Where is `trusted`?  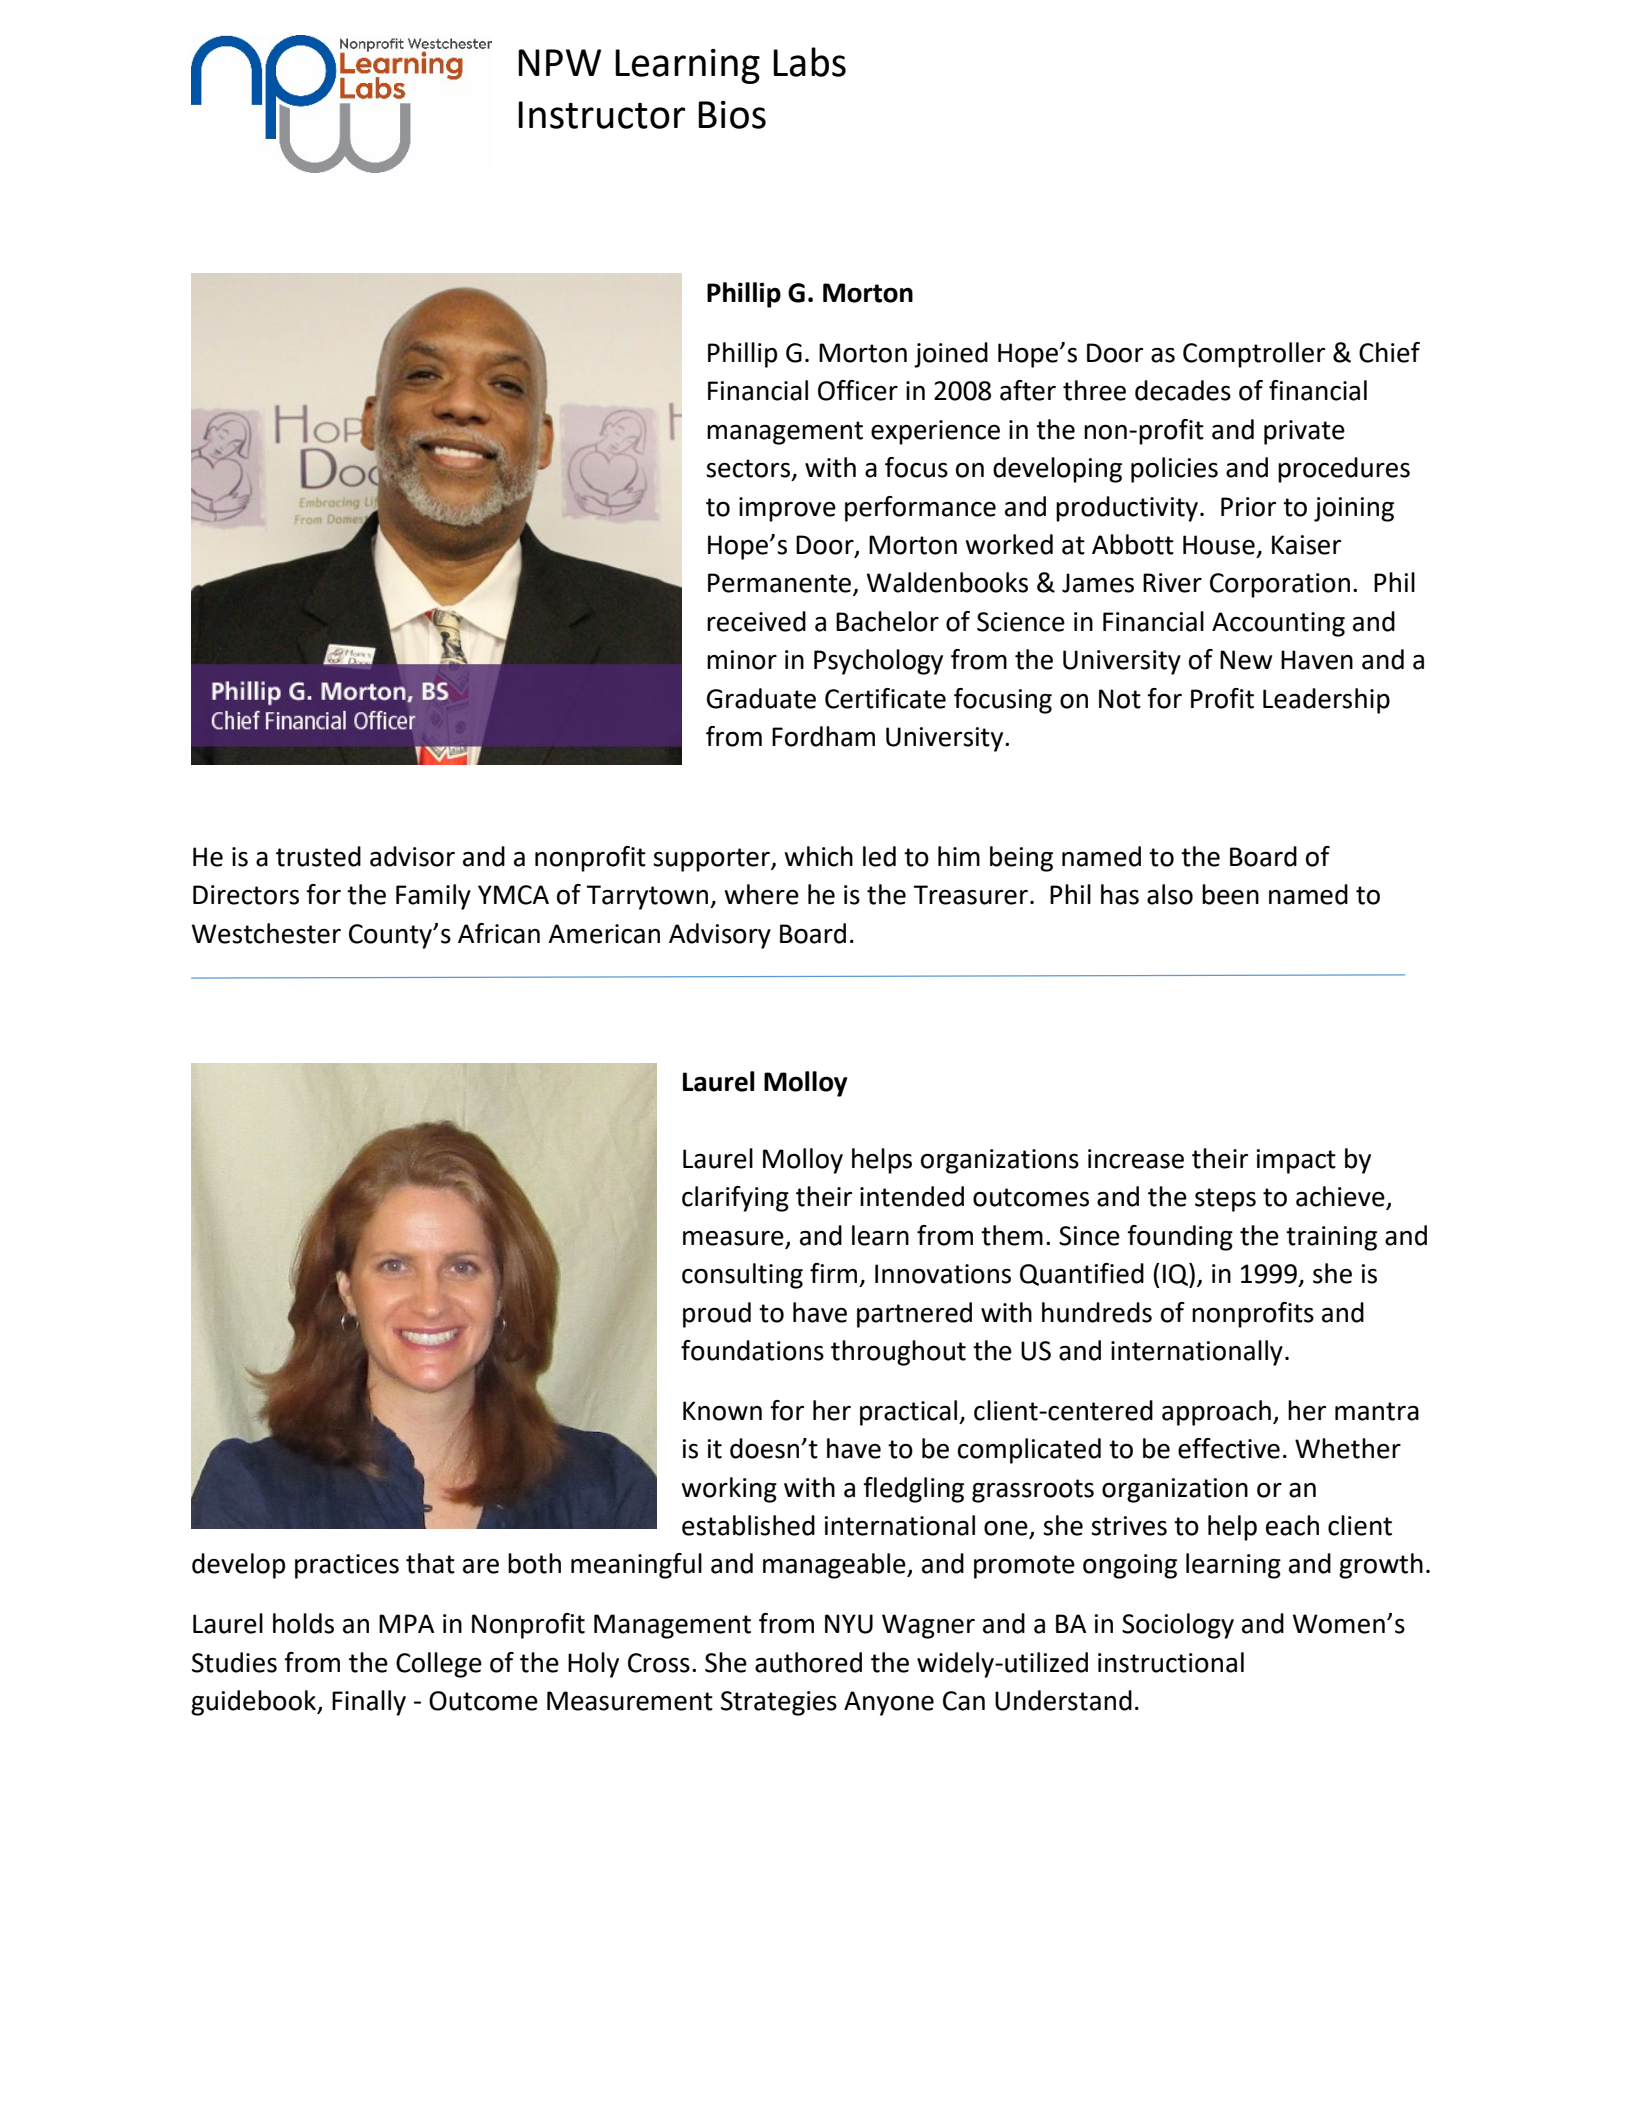 trusted is located at coordinates (318, 856).
